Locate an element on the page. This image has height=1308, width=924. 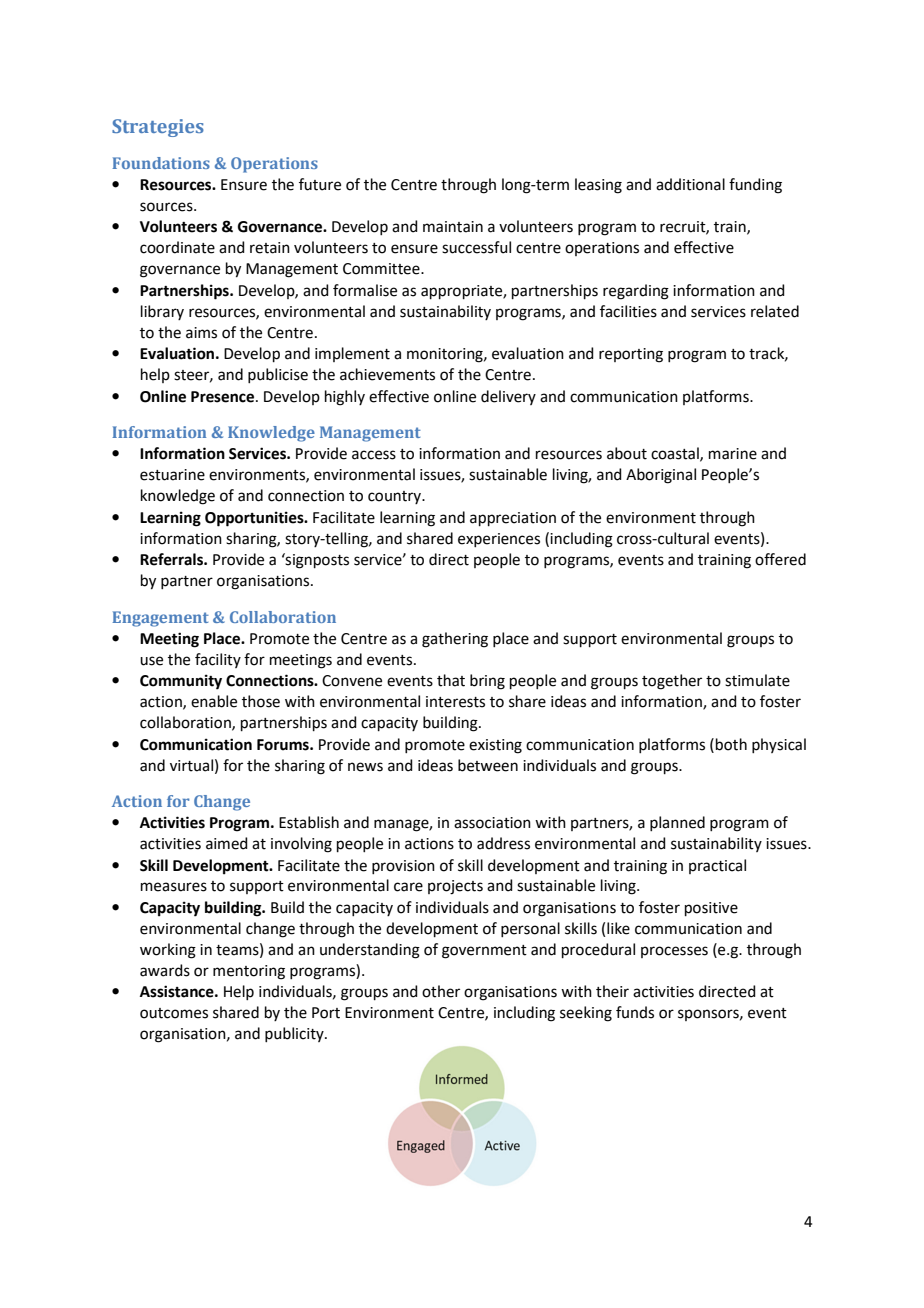
related is located at coordinates (775, 311).
